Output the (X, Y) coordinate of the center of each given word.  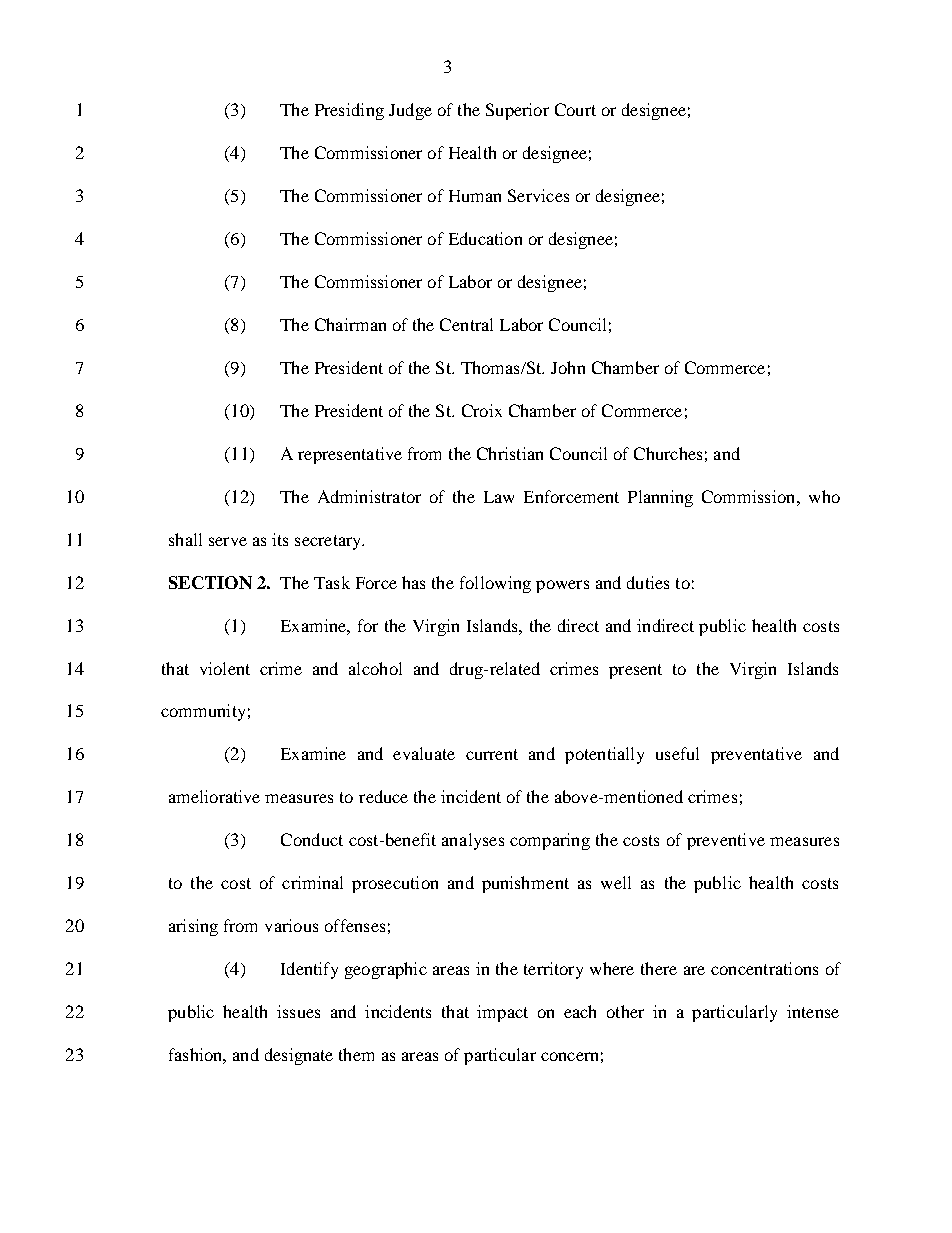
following (495, 584)
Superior (517, 111)
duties (648, 582)
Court (575, 109)
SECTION (210, 582)
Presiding (349, 111)
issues (298, 1011)
